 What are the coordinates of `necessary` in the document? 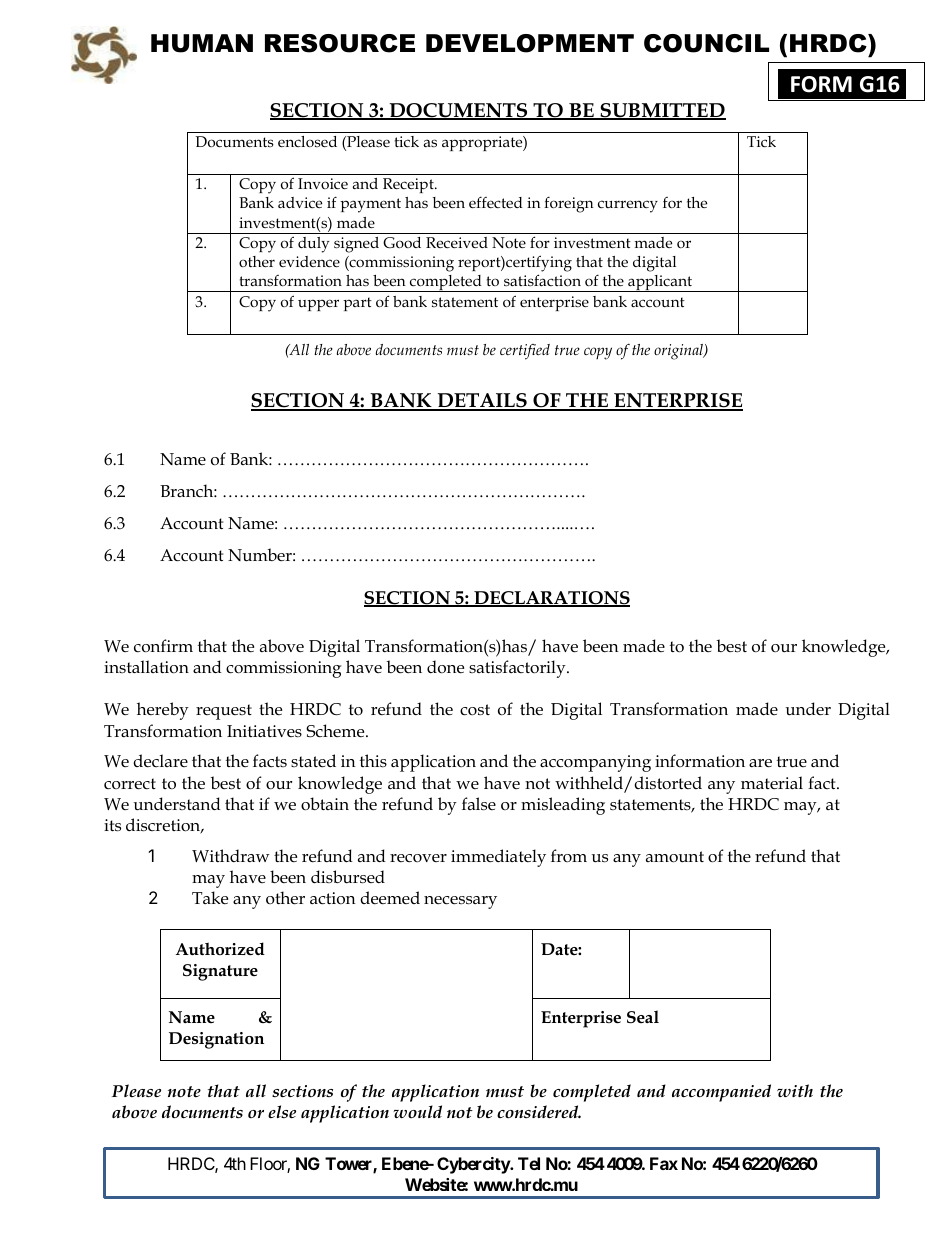 It's located at (460, 902).
